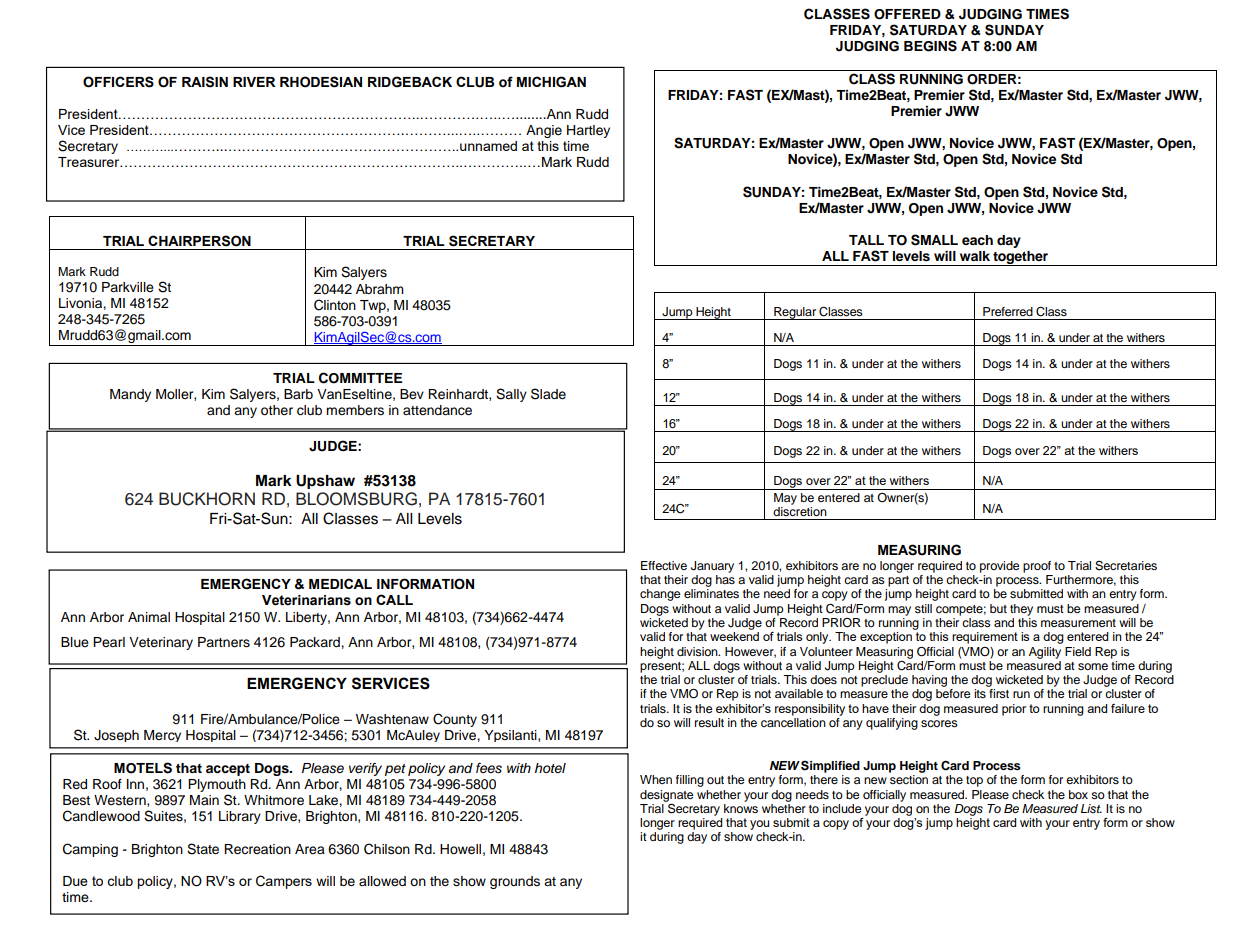  Describe the element at coordinates (548, 394) in the screenshot. I see `Slade` at that location.
